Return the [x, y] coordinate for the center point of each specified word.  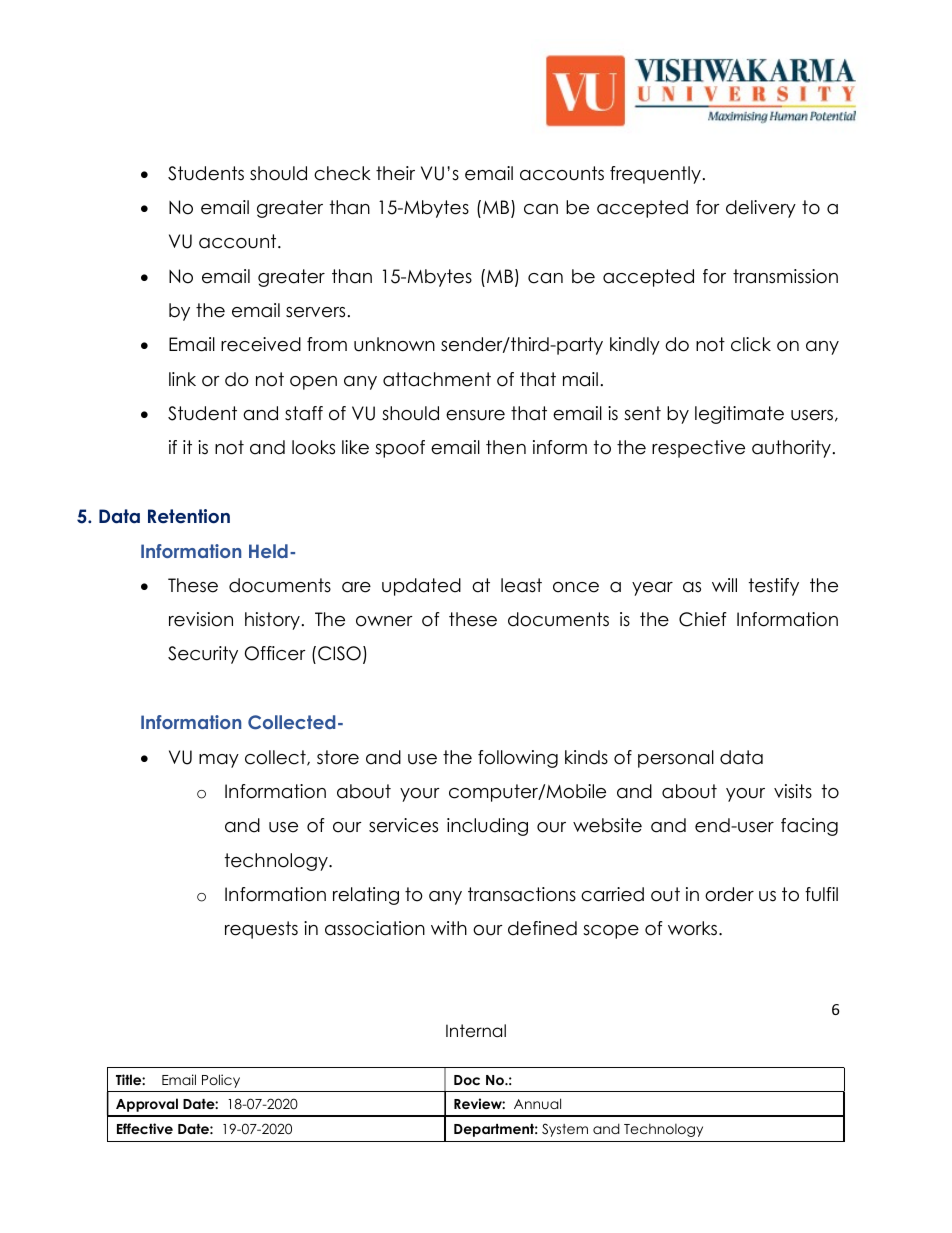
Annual [537, 1103]
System [565, 1130]
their [395, 173]
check [342, 173]
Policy [221, 1081]
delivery [761, 209]
